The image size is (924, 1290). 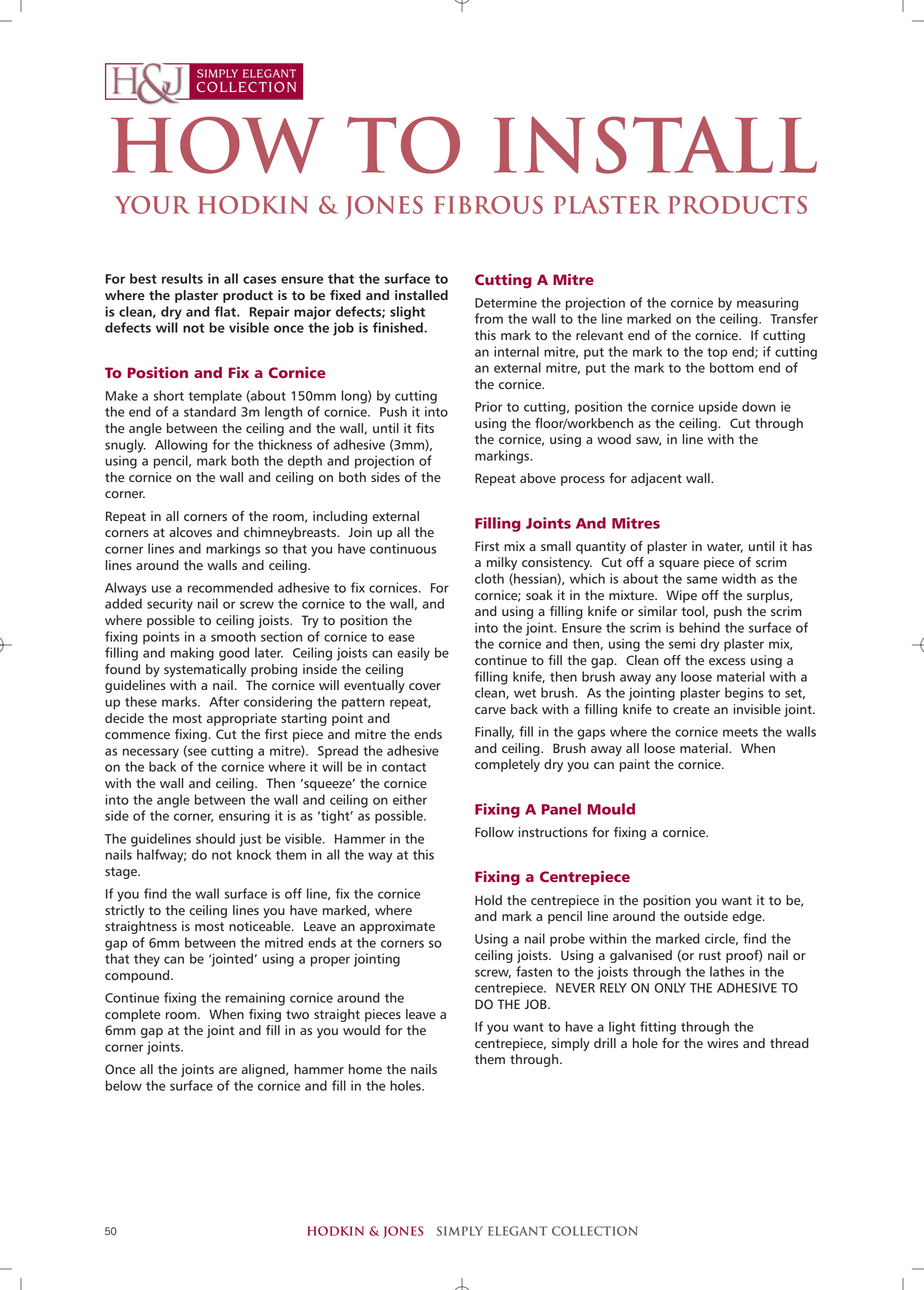 What do you see at coordinates (425, 428) in the screenshot?
I see `fits` at bounding box center [425, 428].
